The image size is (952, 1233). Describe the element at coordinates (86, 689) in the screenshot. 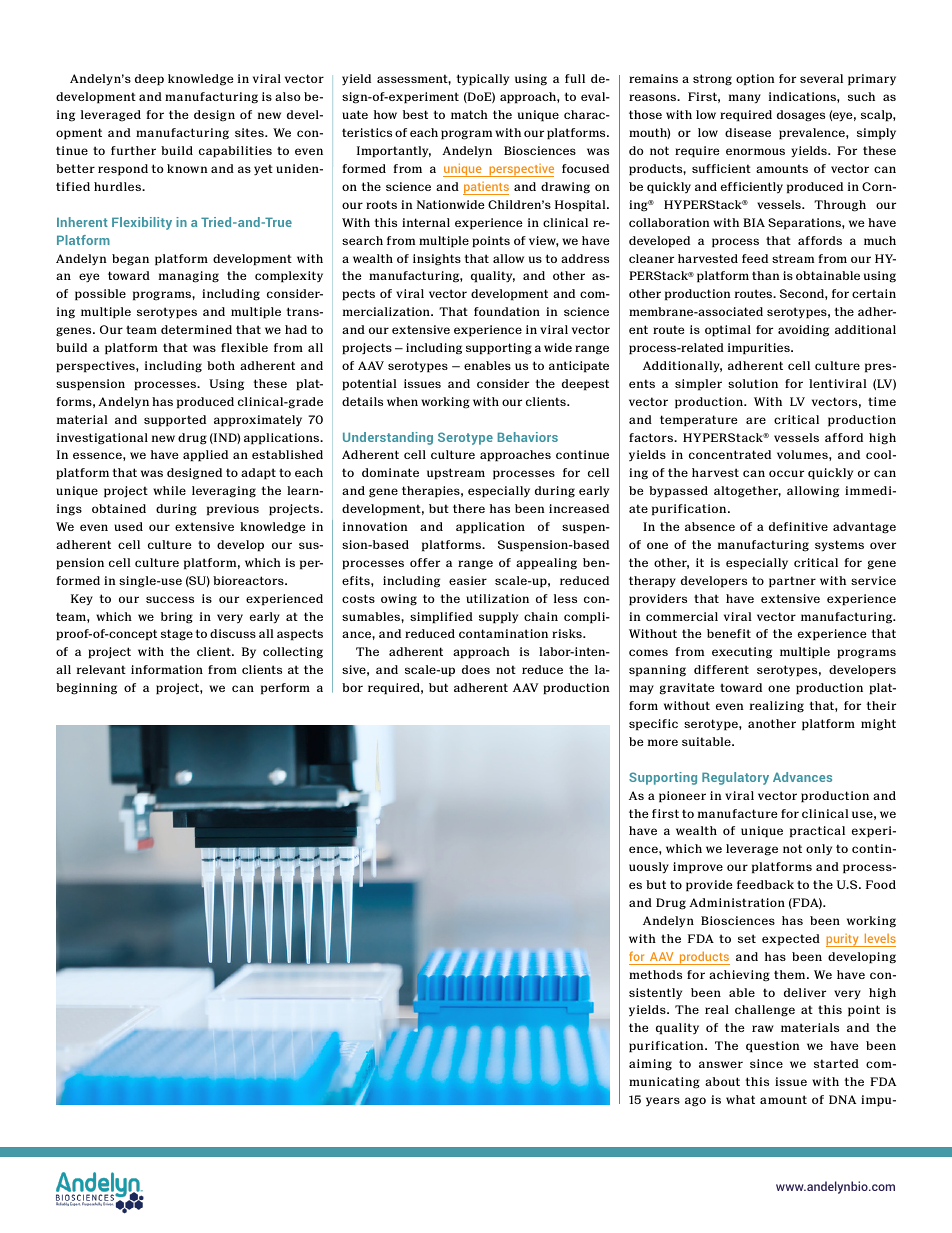

I see `beginning` at that location.
